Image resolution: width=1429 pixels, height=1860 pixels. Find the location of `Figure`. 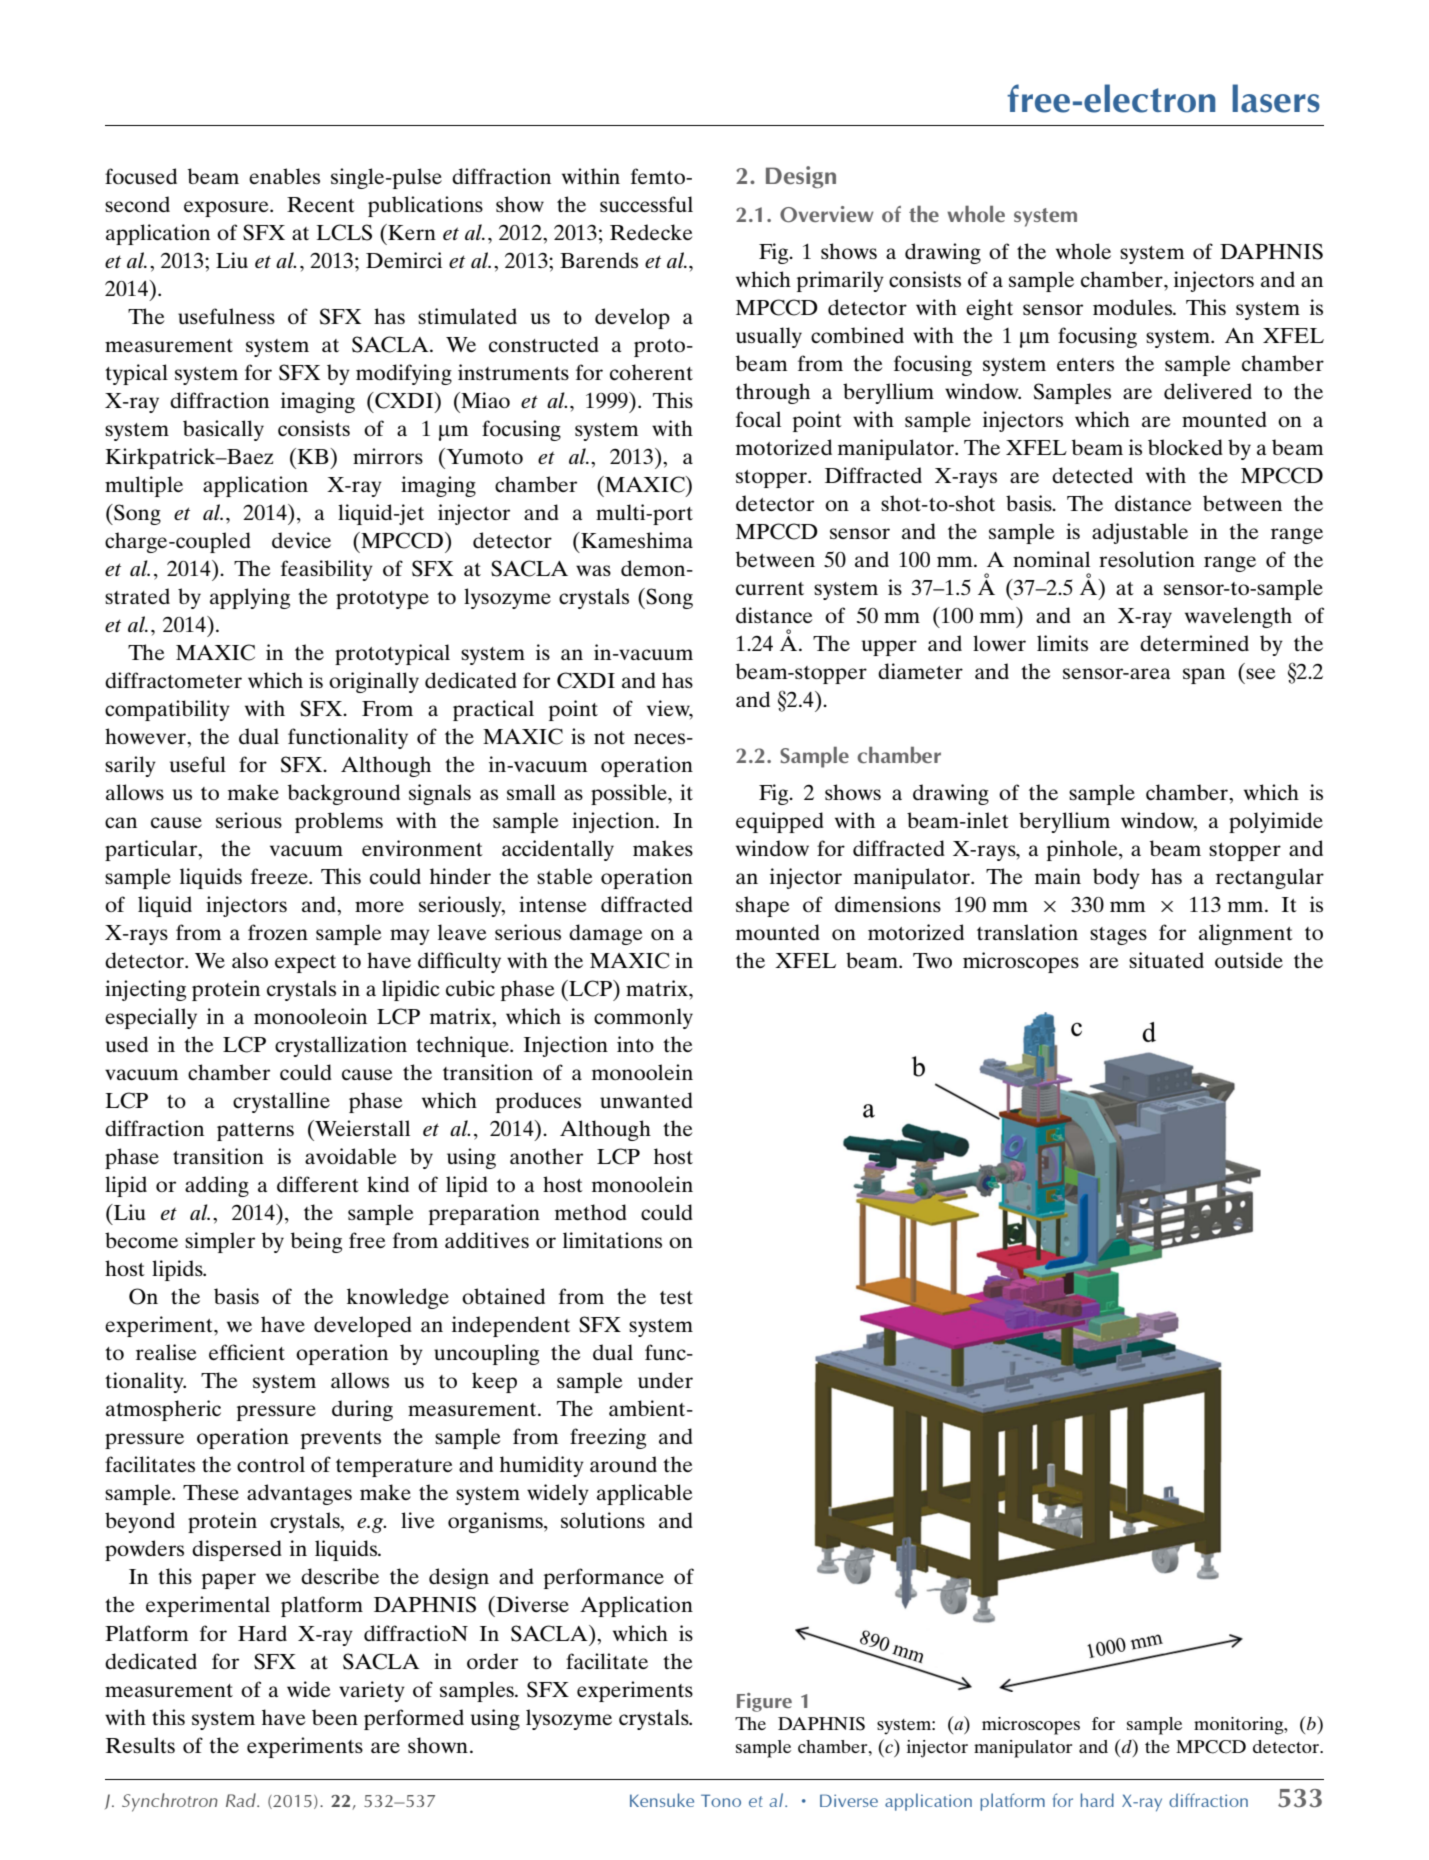

Figure is located at coordinates (764, 1702).
